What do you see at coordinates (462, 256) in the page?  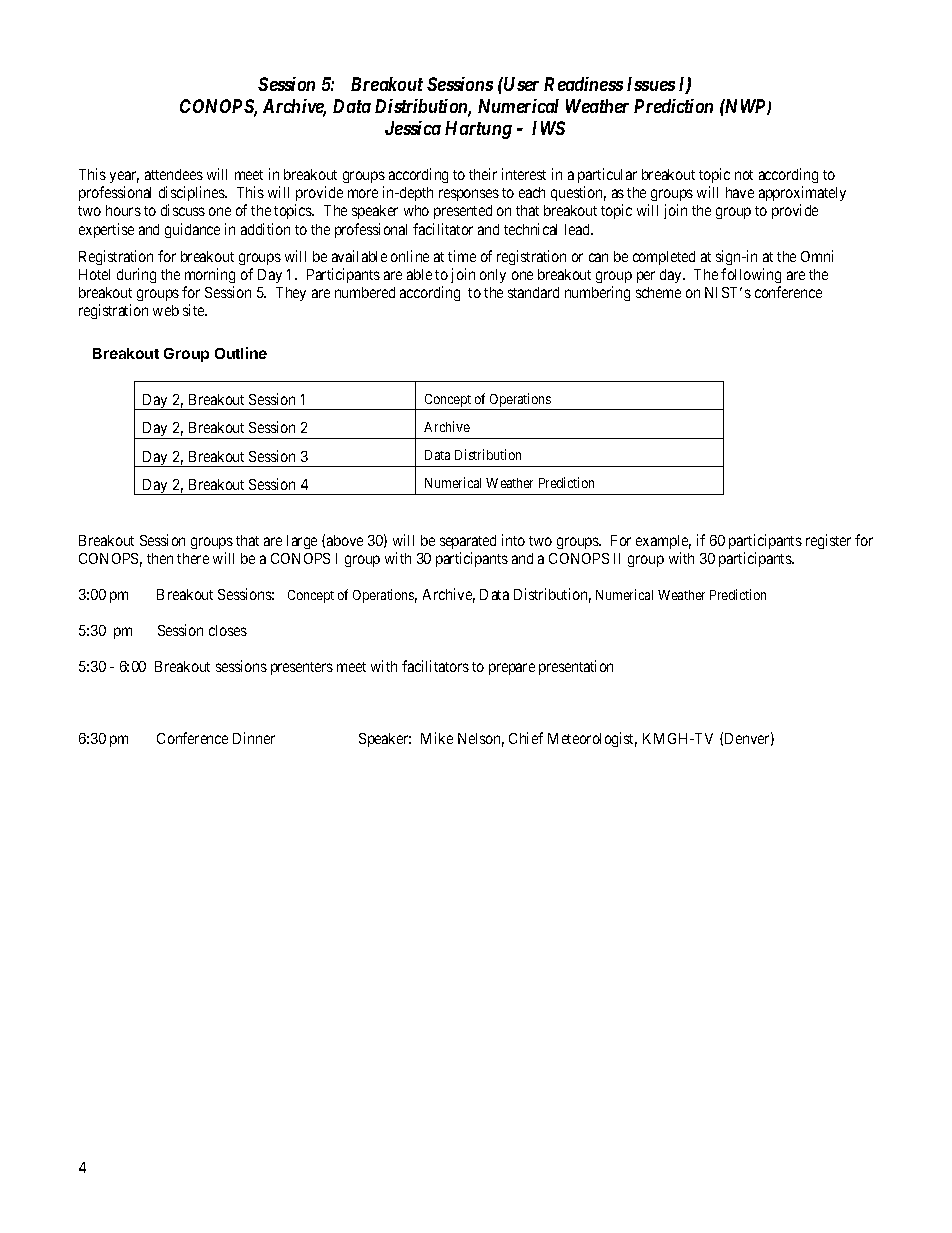 I see `time` at bounding box center [462, 256].
